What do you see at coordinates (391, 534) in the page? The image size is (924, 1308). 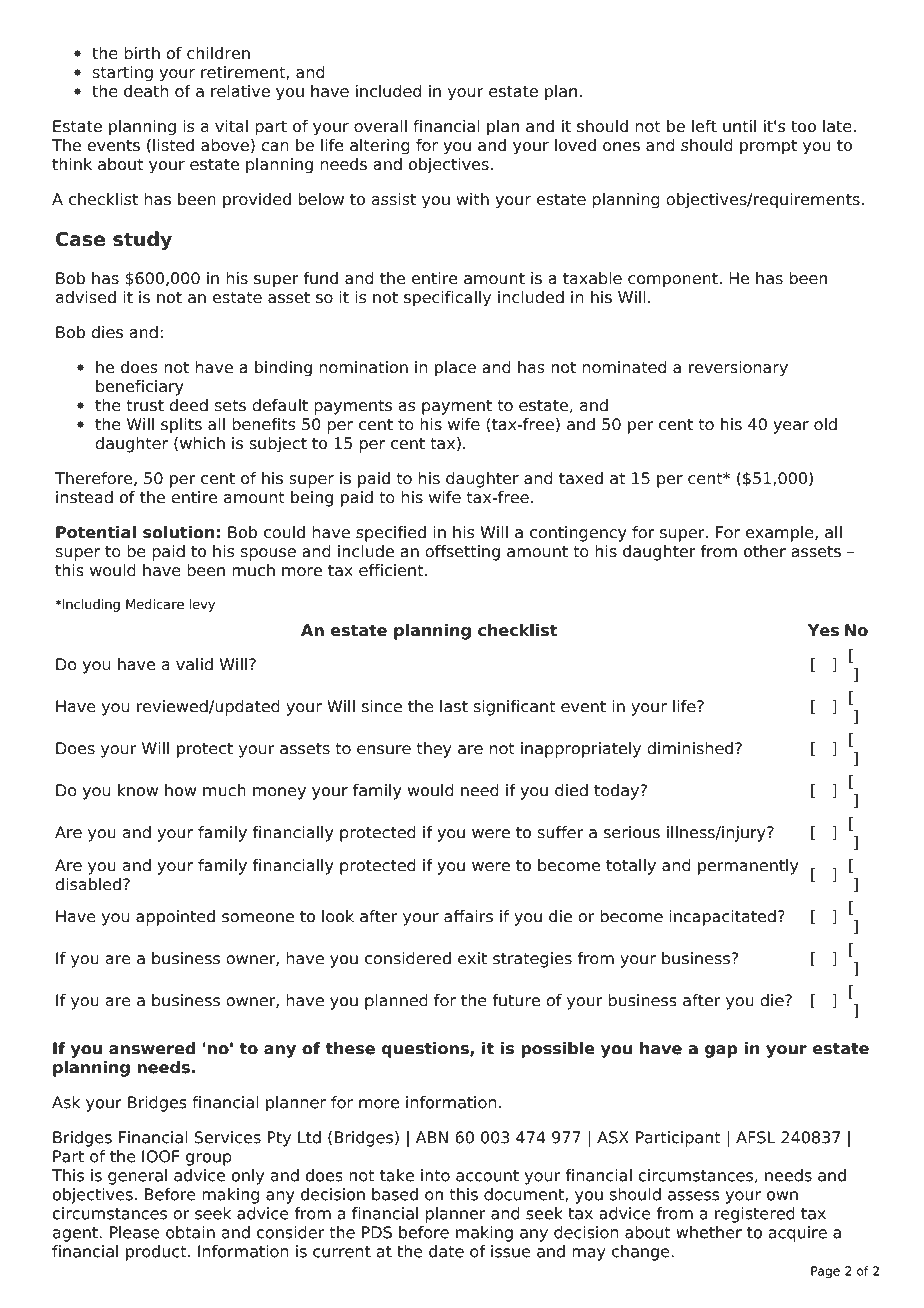 I see `specified` at bounding box center [391, 534].
